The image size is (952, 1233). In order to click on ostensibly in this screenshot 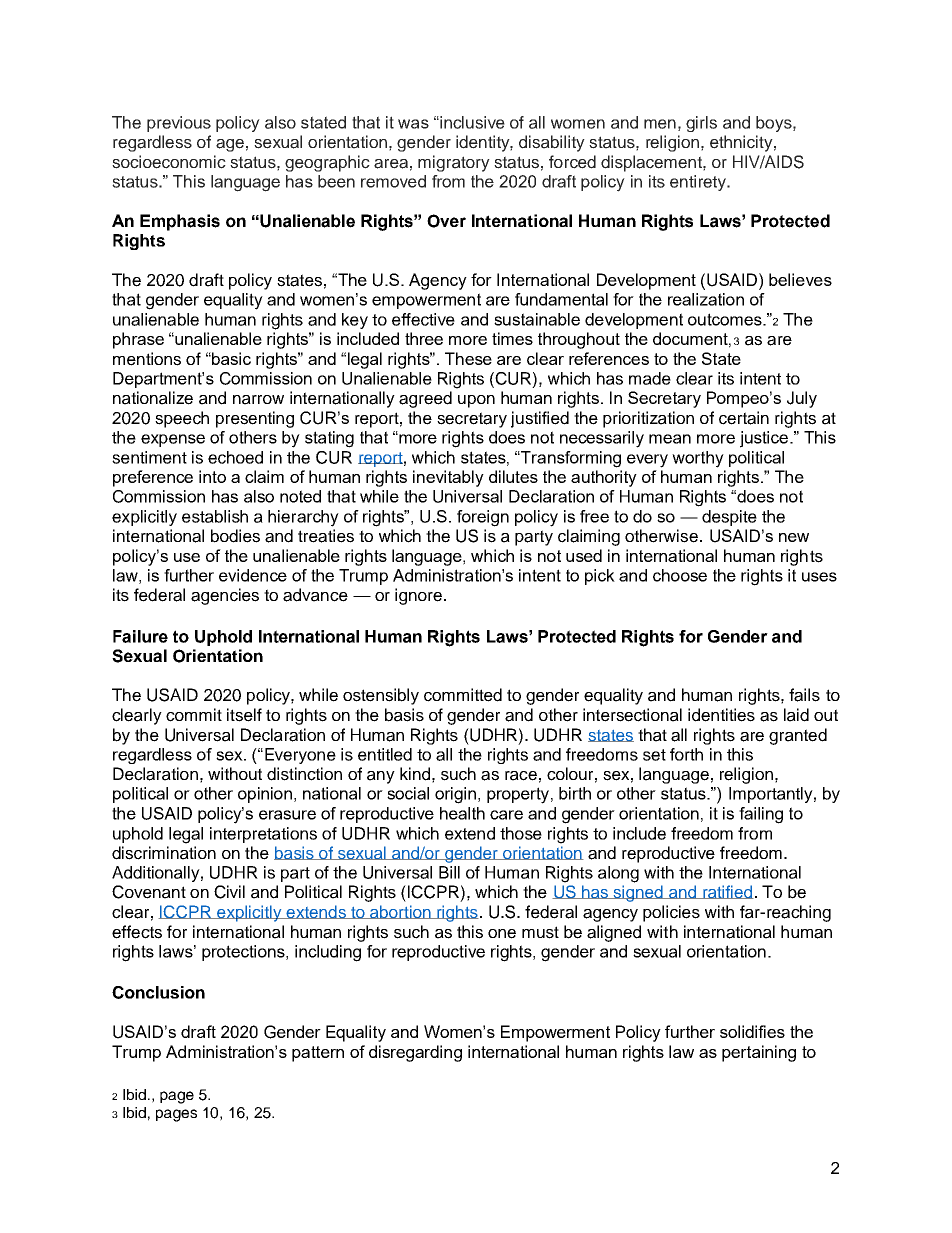, I will do `click(381, 696)`.
